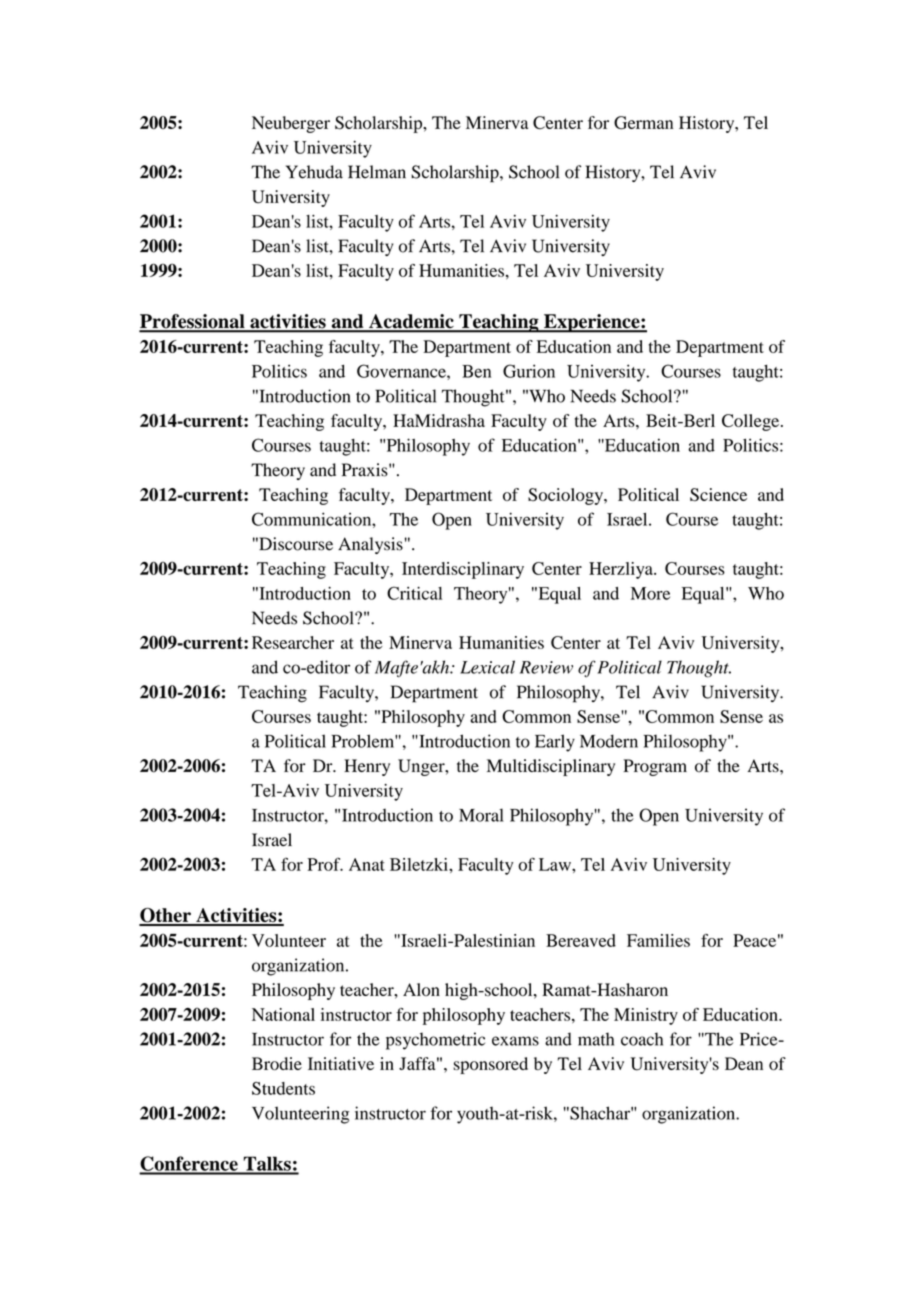  Describe the element at coordinates (650, 593) in the document. I see `More` at that location.
